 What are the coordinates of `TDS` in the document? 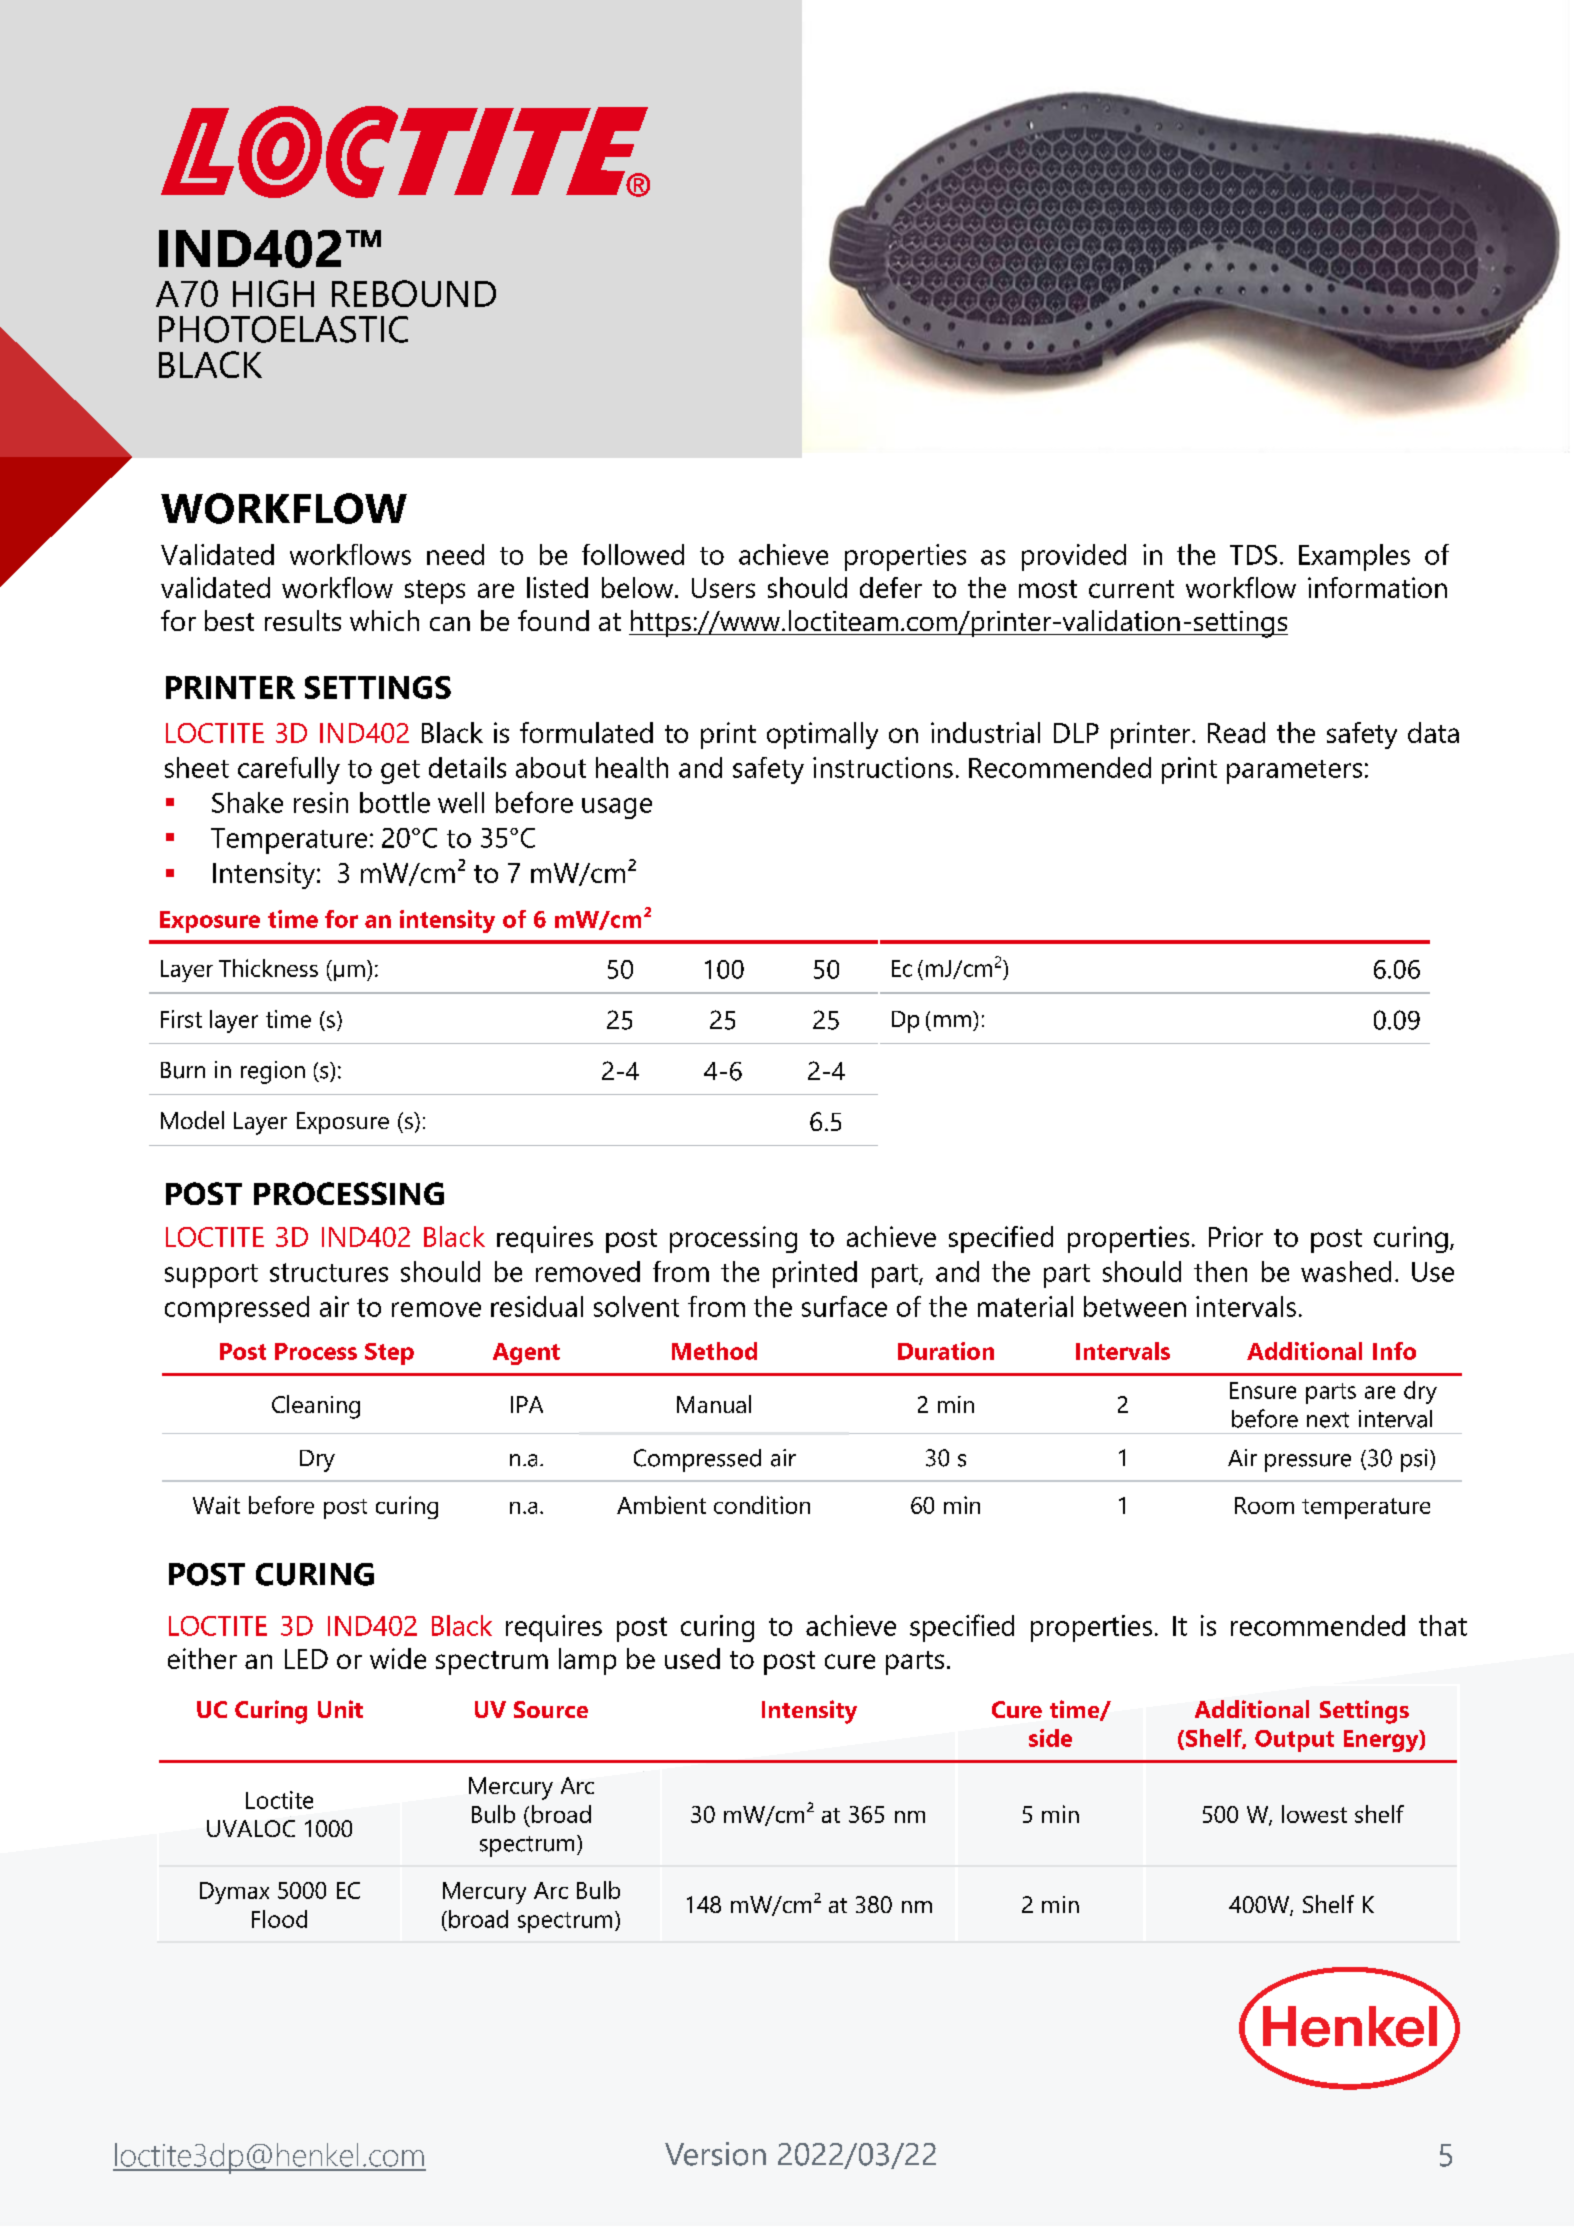 It's located at (1253, 555).
